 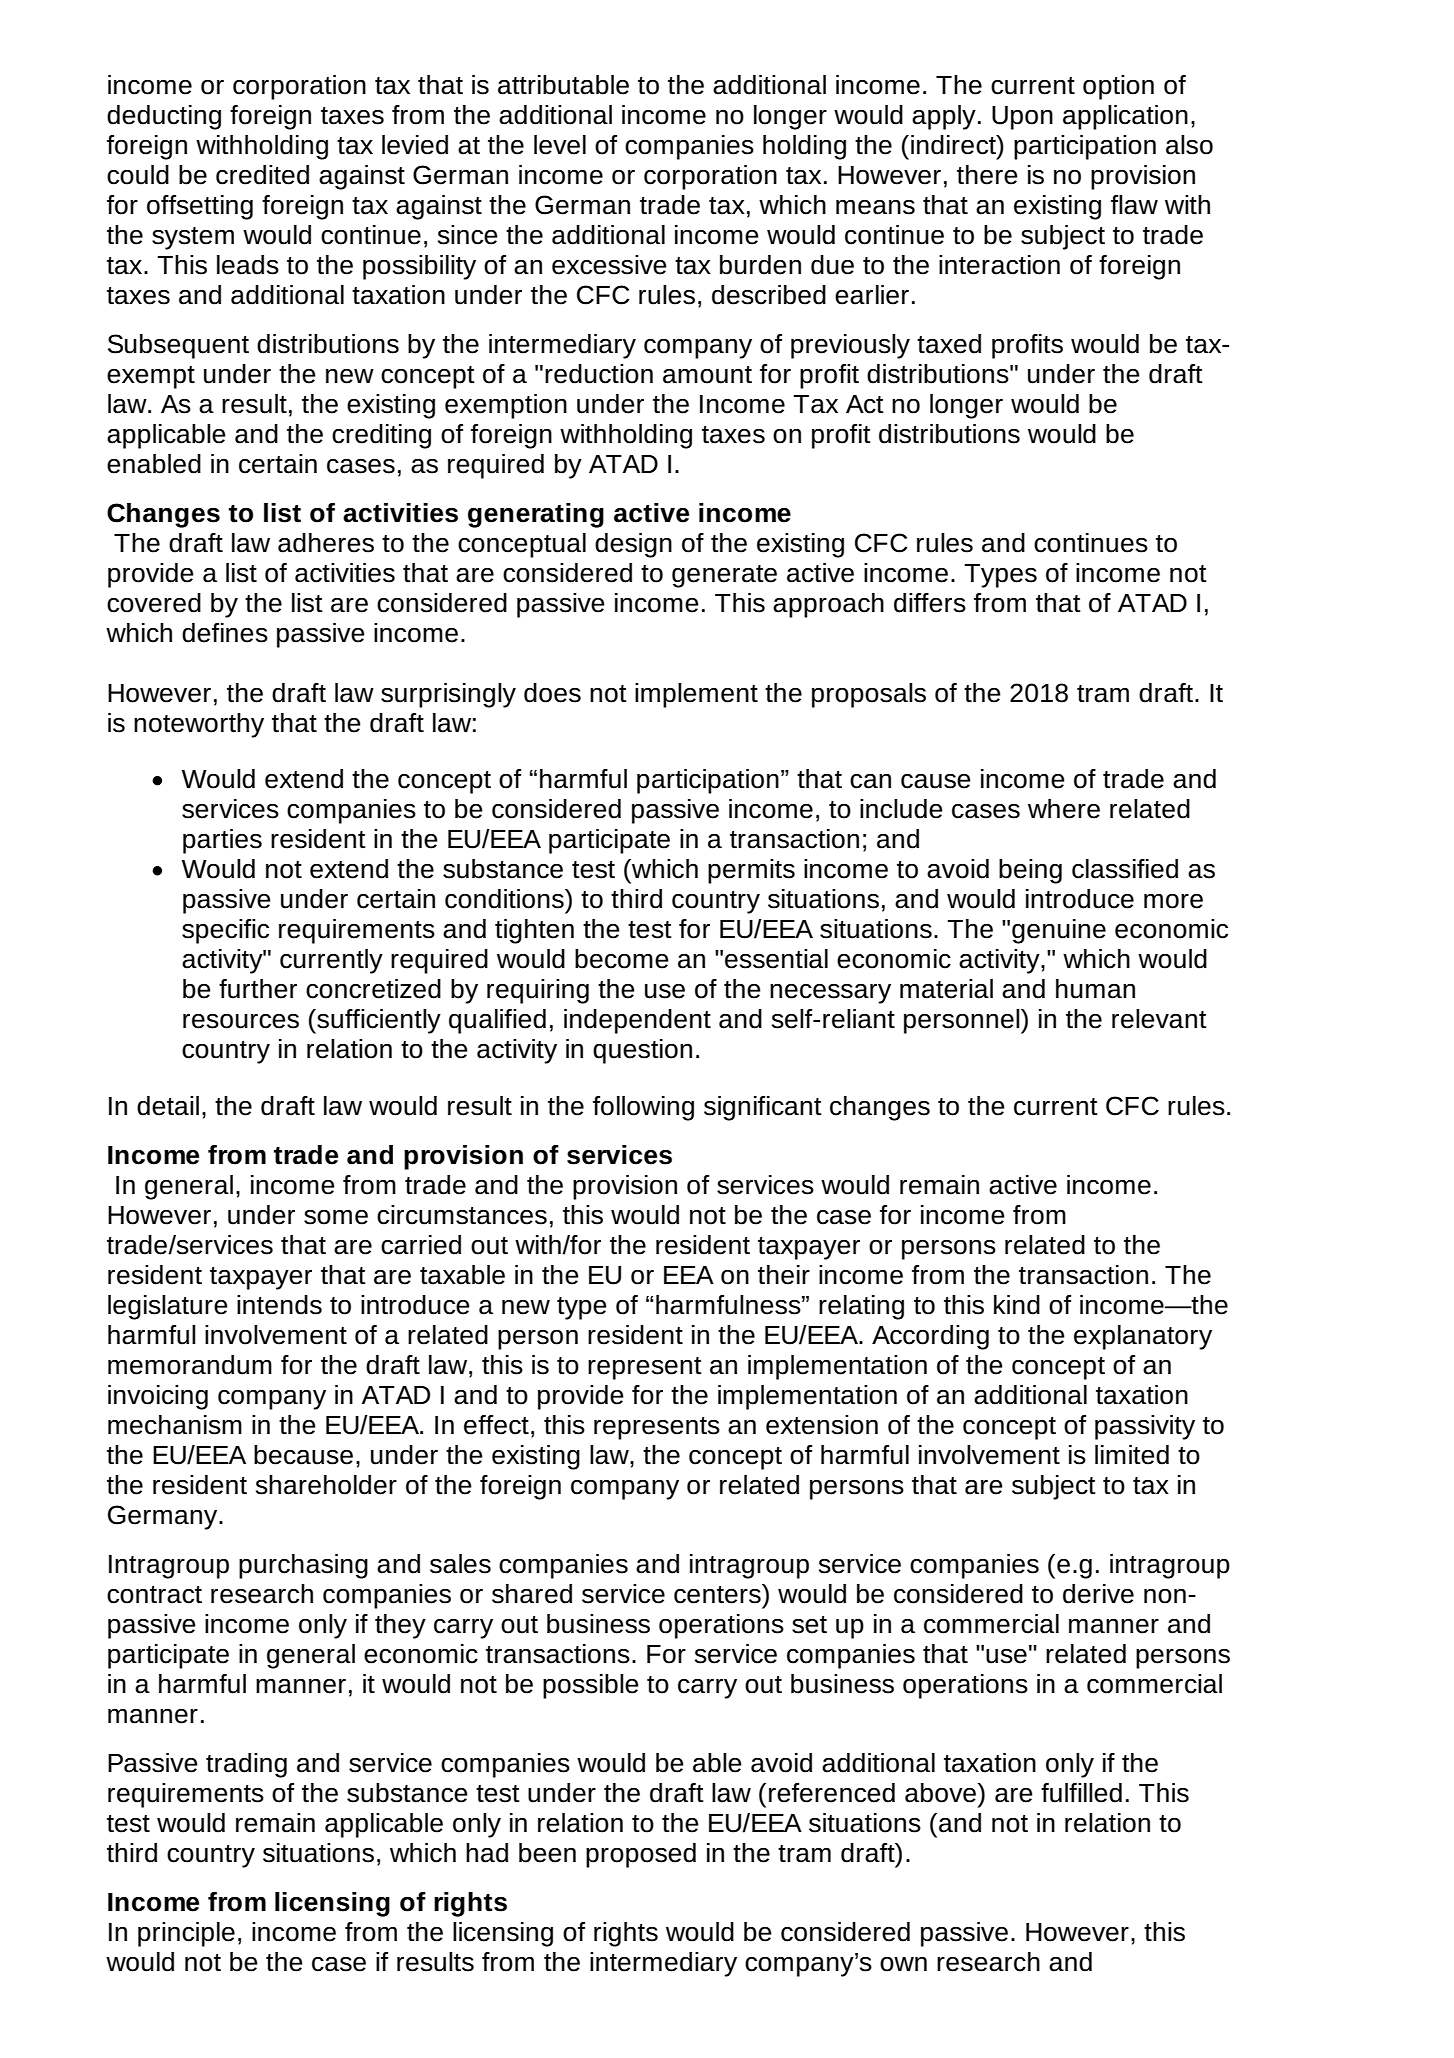 What do you see at coordinates (241, 1021) in the screenshot?
I see `resources` at bounding box center [241, 1021].
